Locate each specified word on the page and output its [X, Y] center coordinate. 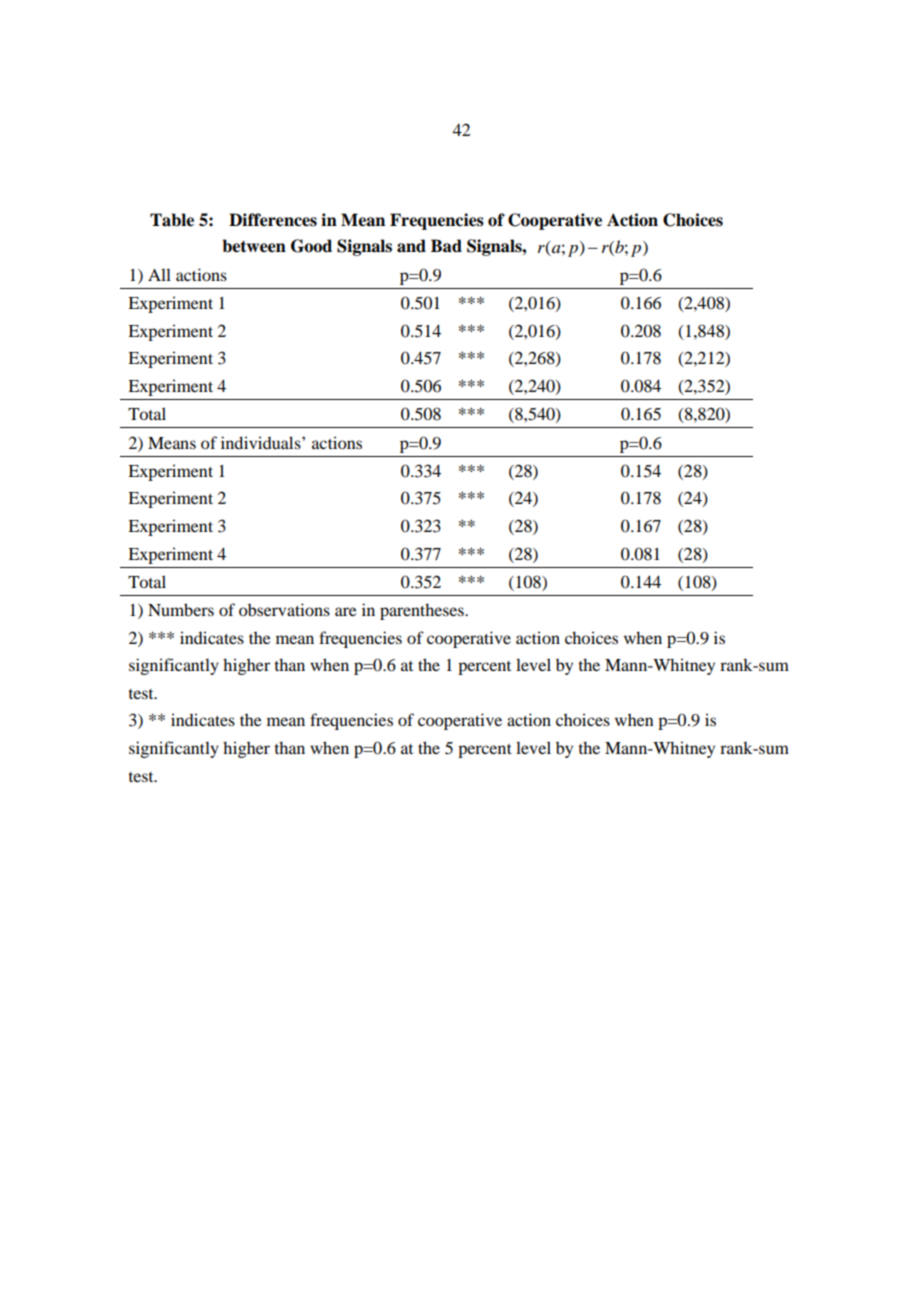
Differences [273, 220]
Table [172, 220]
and [411, 246]
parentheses [423, 611]
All [159, 274]
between [254, 246]
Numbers [181, 609]
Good [311, 246]
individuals [262, 442]
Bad [446, 246]
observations [284, 609]
